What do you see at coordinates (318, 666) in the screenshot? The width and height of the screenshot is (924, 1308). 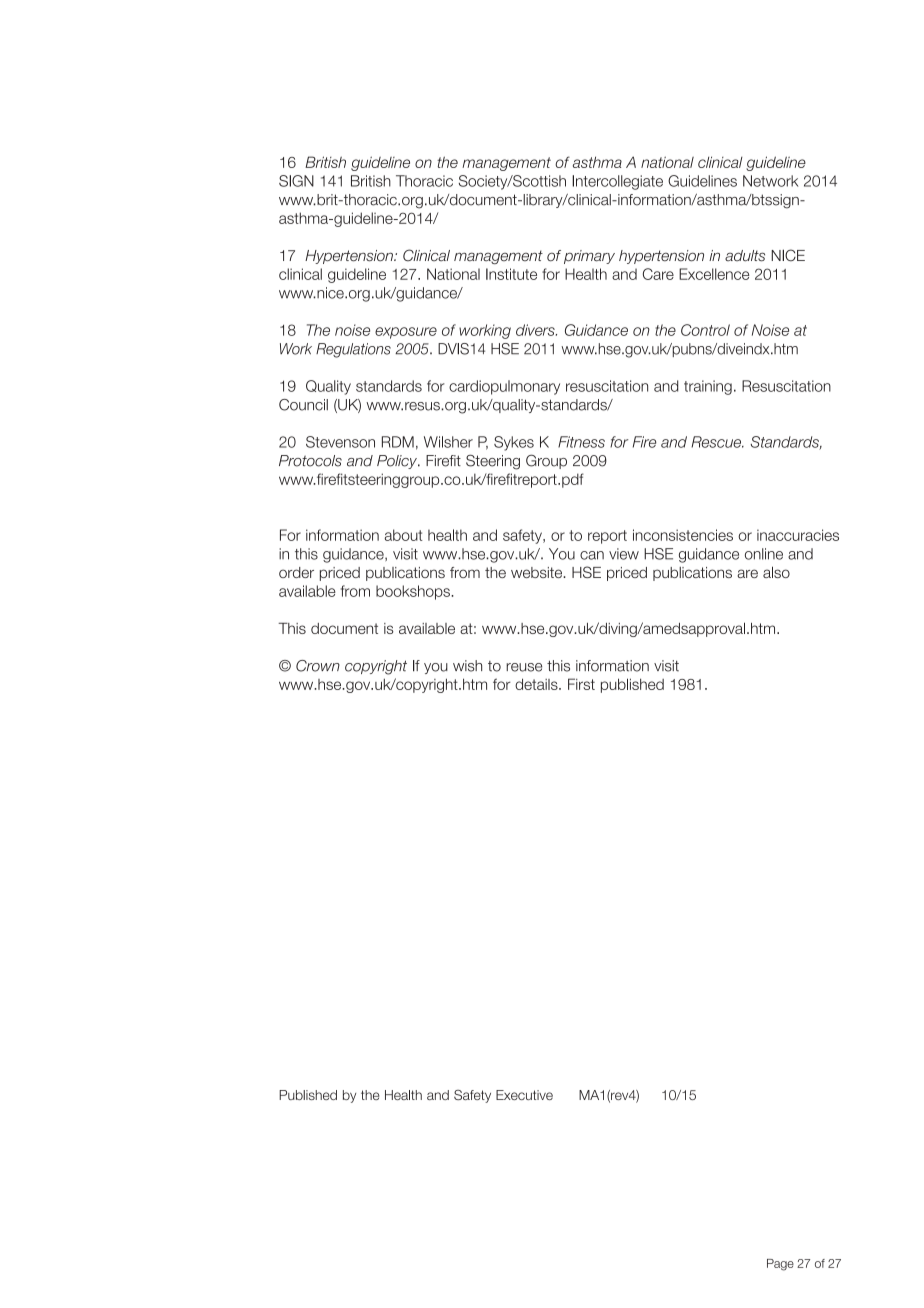 I see `Crown` at bounding box center [318, 666].
